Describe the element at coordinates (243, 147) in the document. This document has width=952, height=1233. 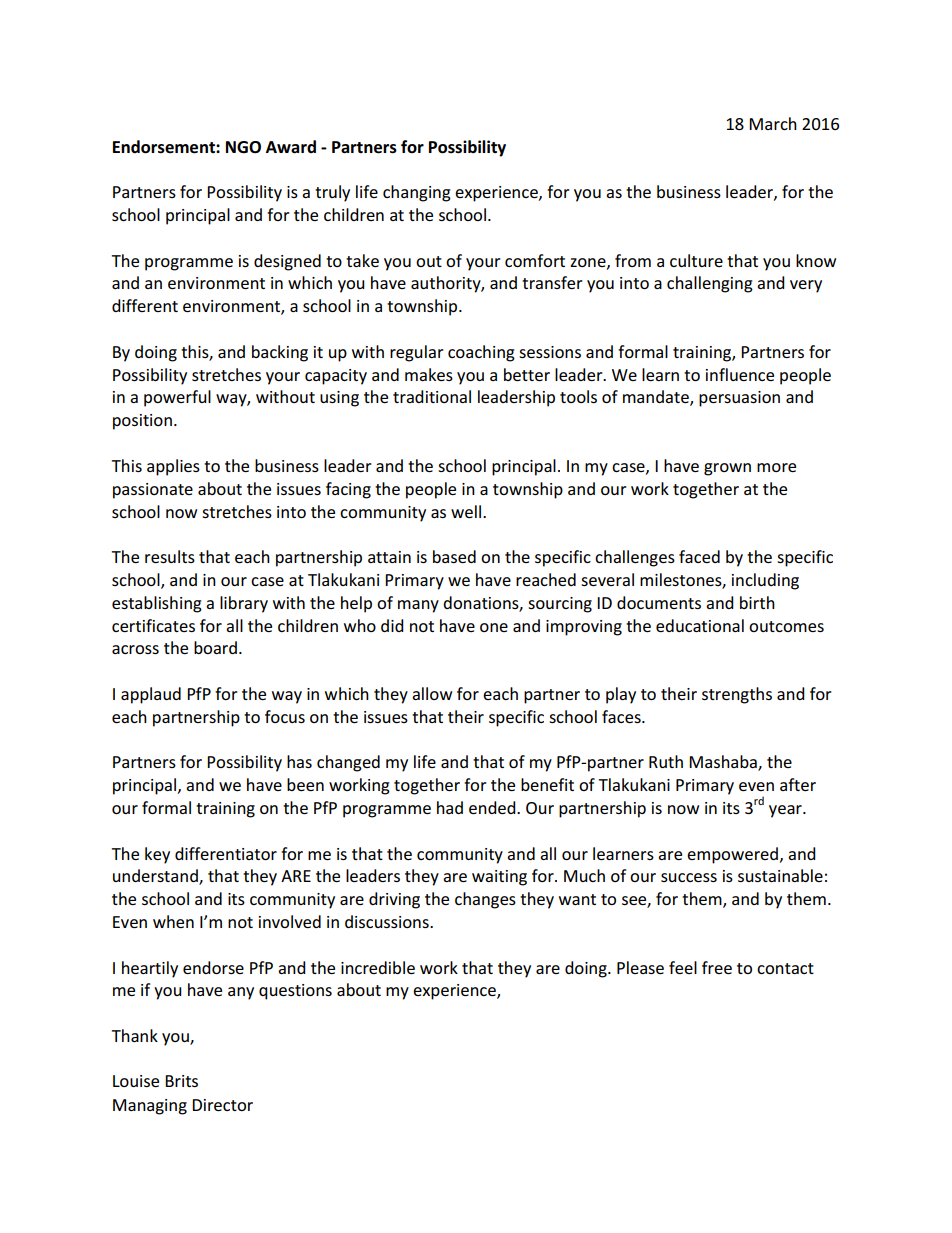
I see `NGO` at that location.
